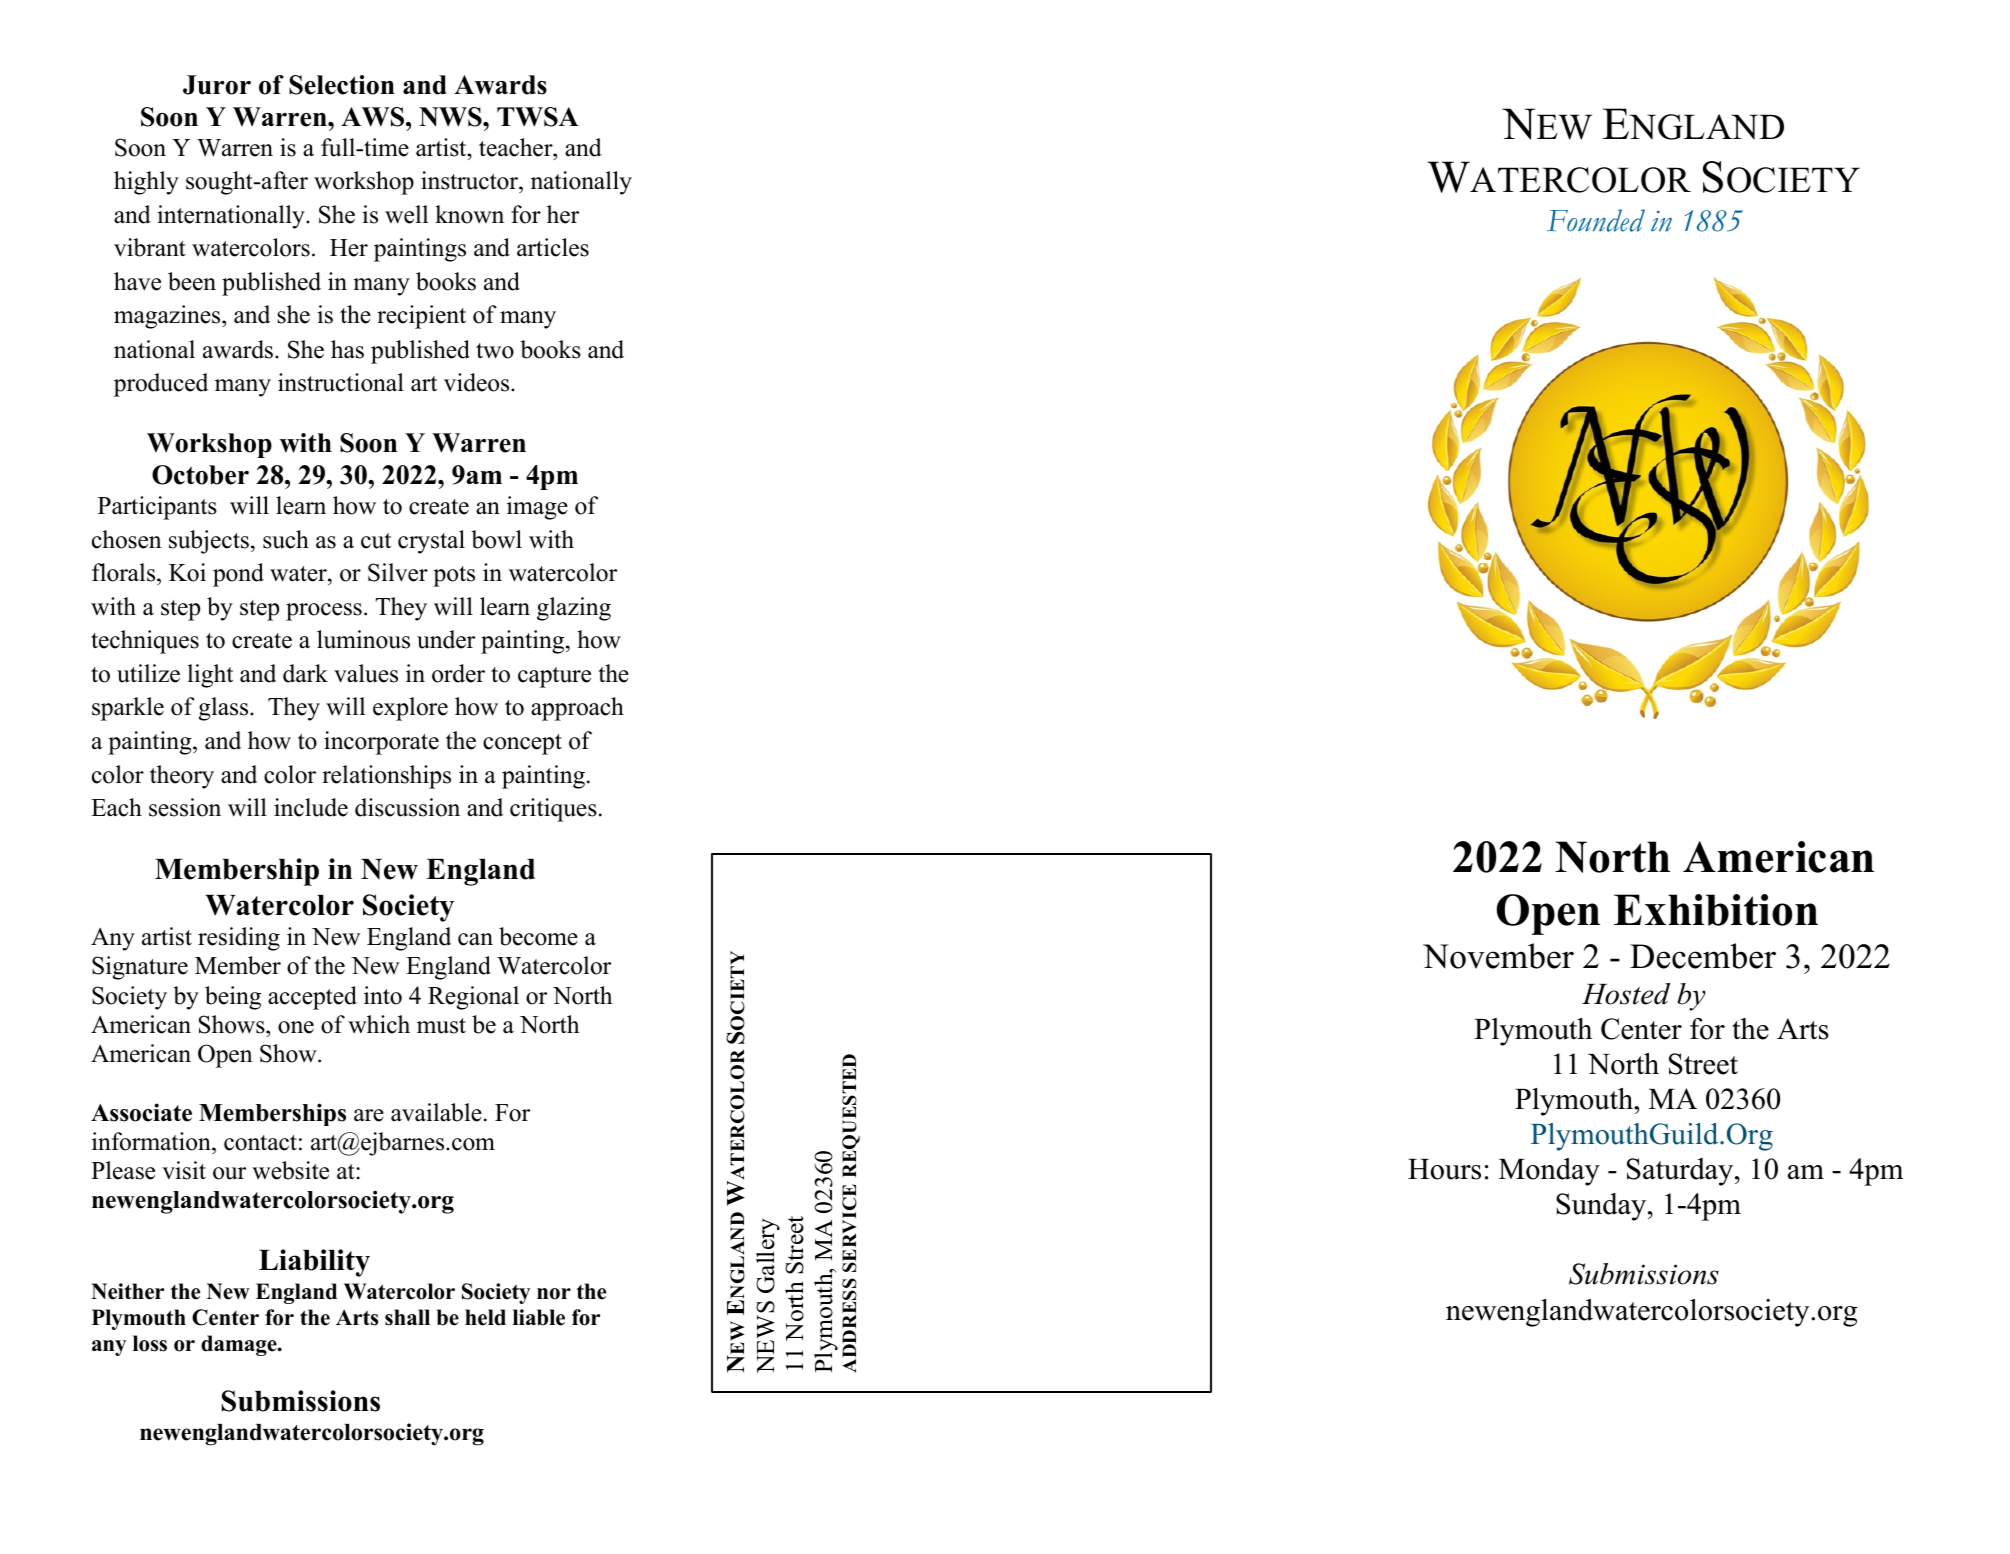 This screenshot has height=1554, width=2010. Describe the element at coordinates (1498, 956) in the screenshot. I see `November` at that location.
